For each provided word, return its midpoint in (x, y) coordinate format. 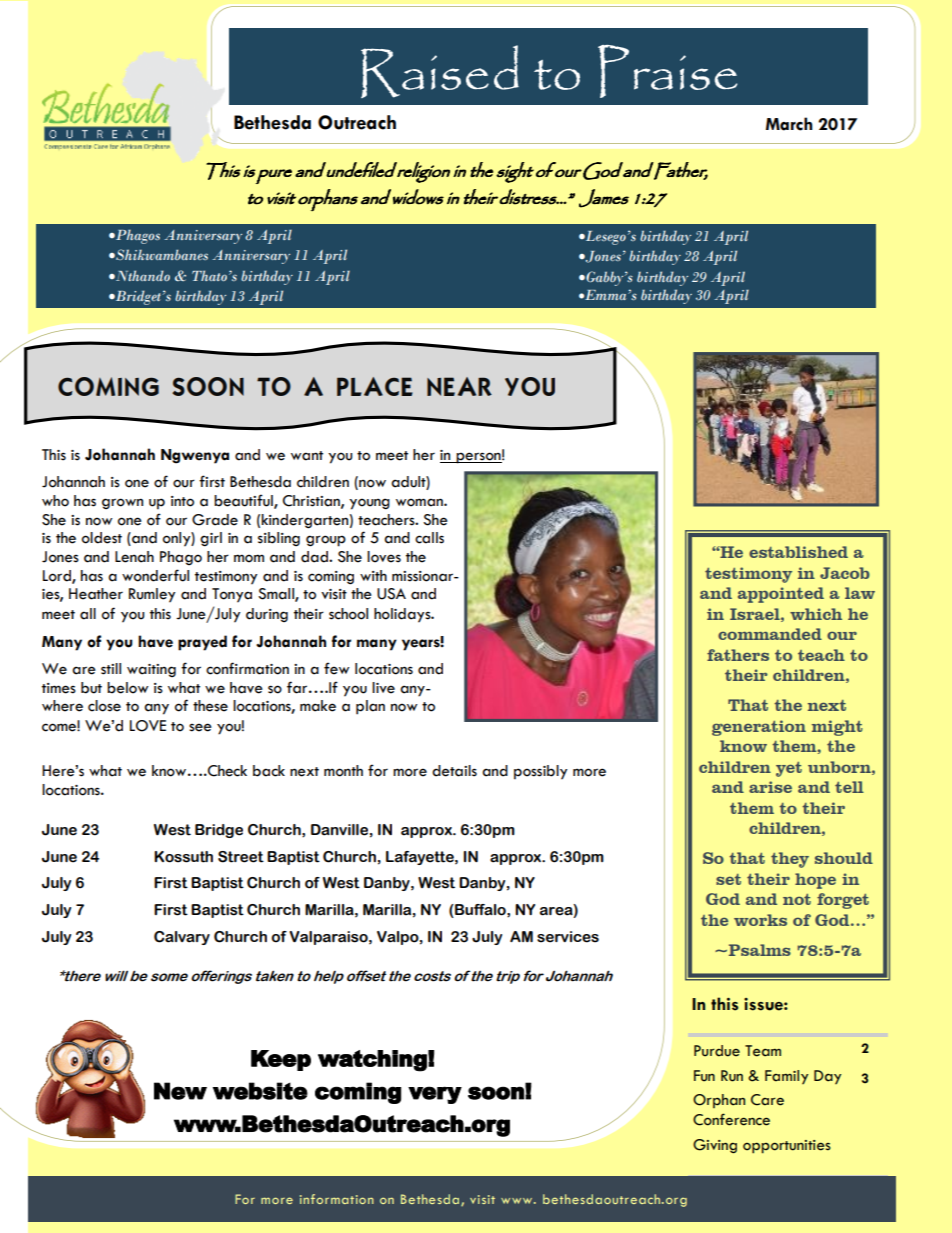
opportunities (787, 1147)
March (789, 124)
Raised (440, 71)
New (180, 1091)
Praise (667, 71)
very (435, 1095)
